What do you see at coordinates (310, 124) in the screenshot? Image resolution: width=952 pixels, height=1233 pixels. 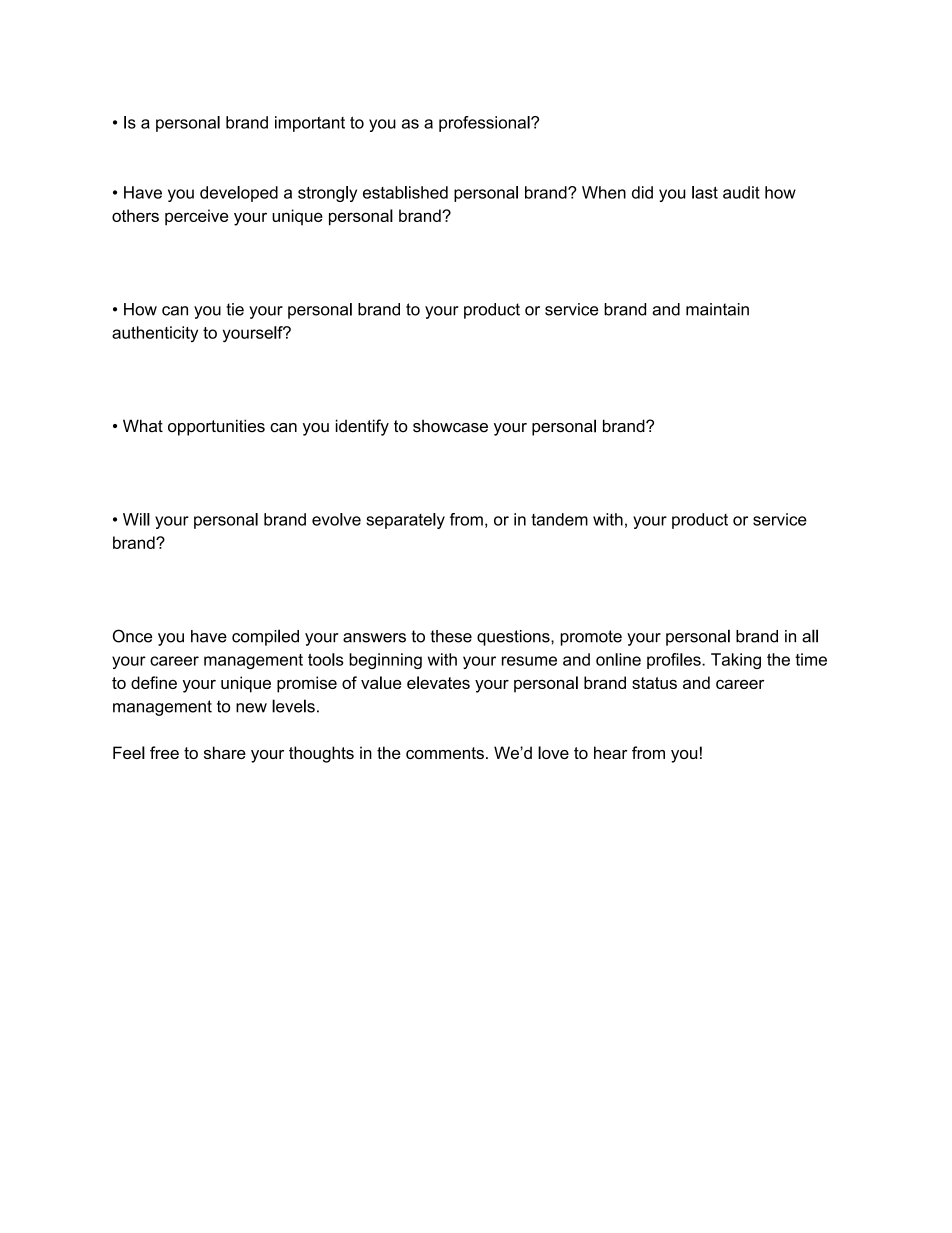 I see `important` at bounding box center [310, 124].
